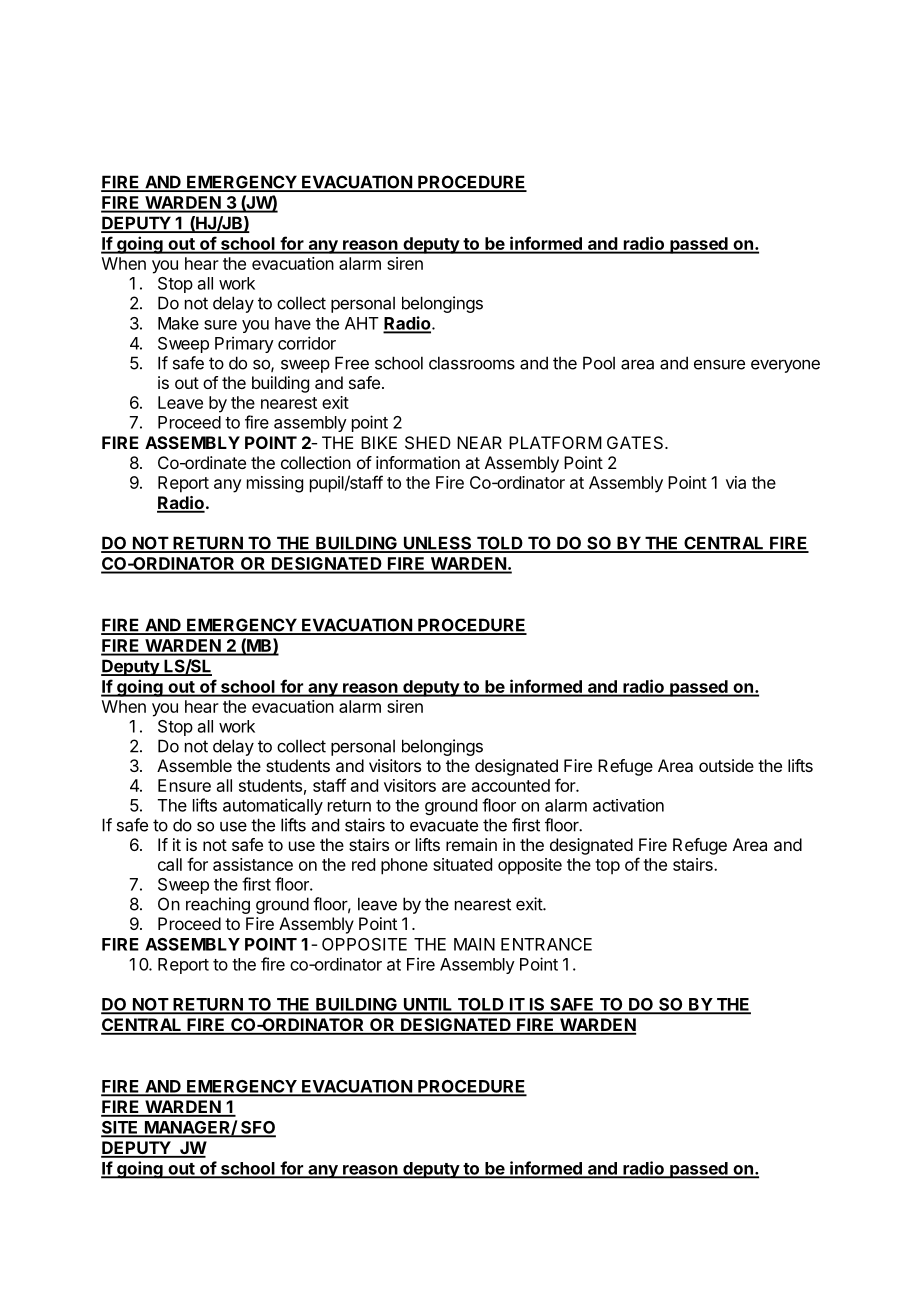 This document has height=1308, width=924. Describe the element at coordinates (546, 944) in the document. I see `ENTRANCE` at that location.
